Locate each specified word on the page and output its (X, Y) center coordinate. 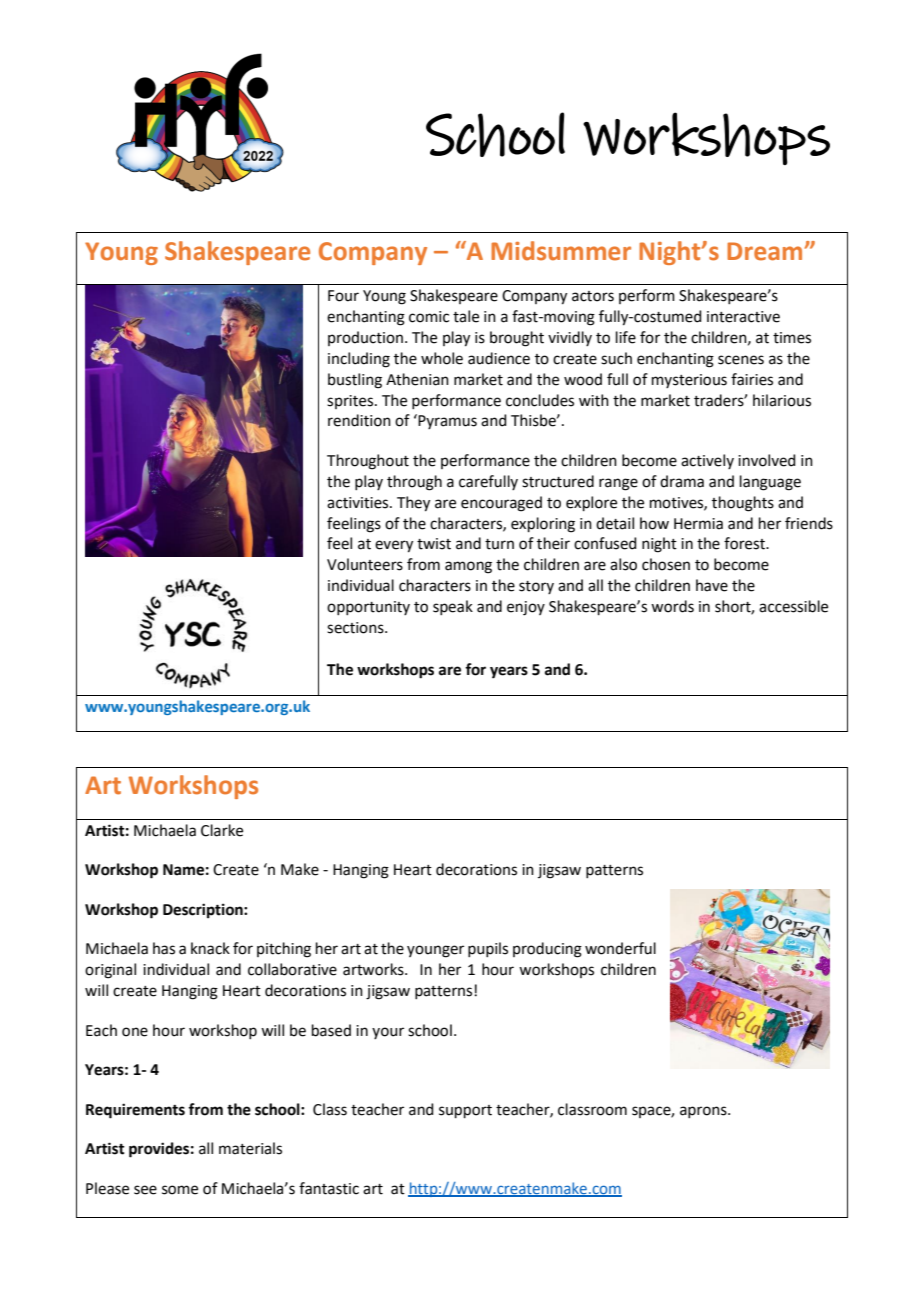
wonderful (620, 948)
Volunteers (365, 564)
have (712, 585)
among (468, 567)
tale (466, 316)
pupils (488, 949)
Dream (764, 251)
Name (183, 870)
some (180, 1190)
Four (343, 296)
